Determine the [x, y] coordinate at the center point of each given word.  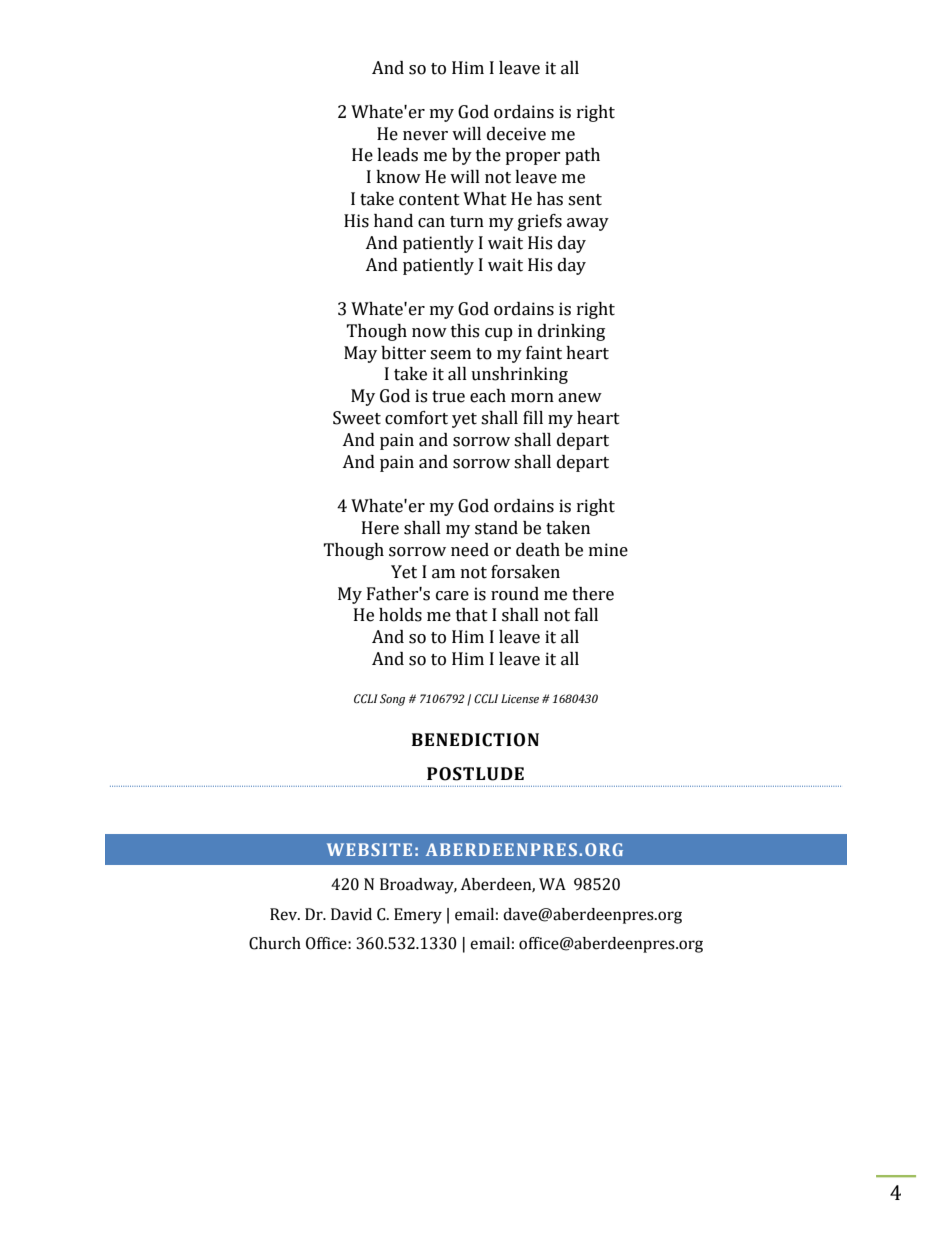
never [425, 136]
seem [450, 355]
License [520, 699]
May [360, 354]
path [582, 156]
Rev [285, 914]
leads [397, 155]
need [470, 550]
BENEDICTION [475, 740]
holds [400, 615]
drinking [571, 332]
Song [392, 700]
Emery [418, 916]
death [538, 550]
